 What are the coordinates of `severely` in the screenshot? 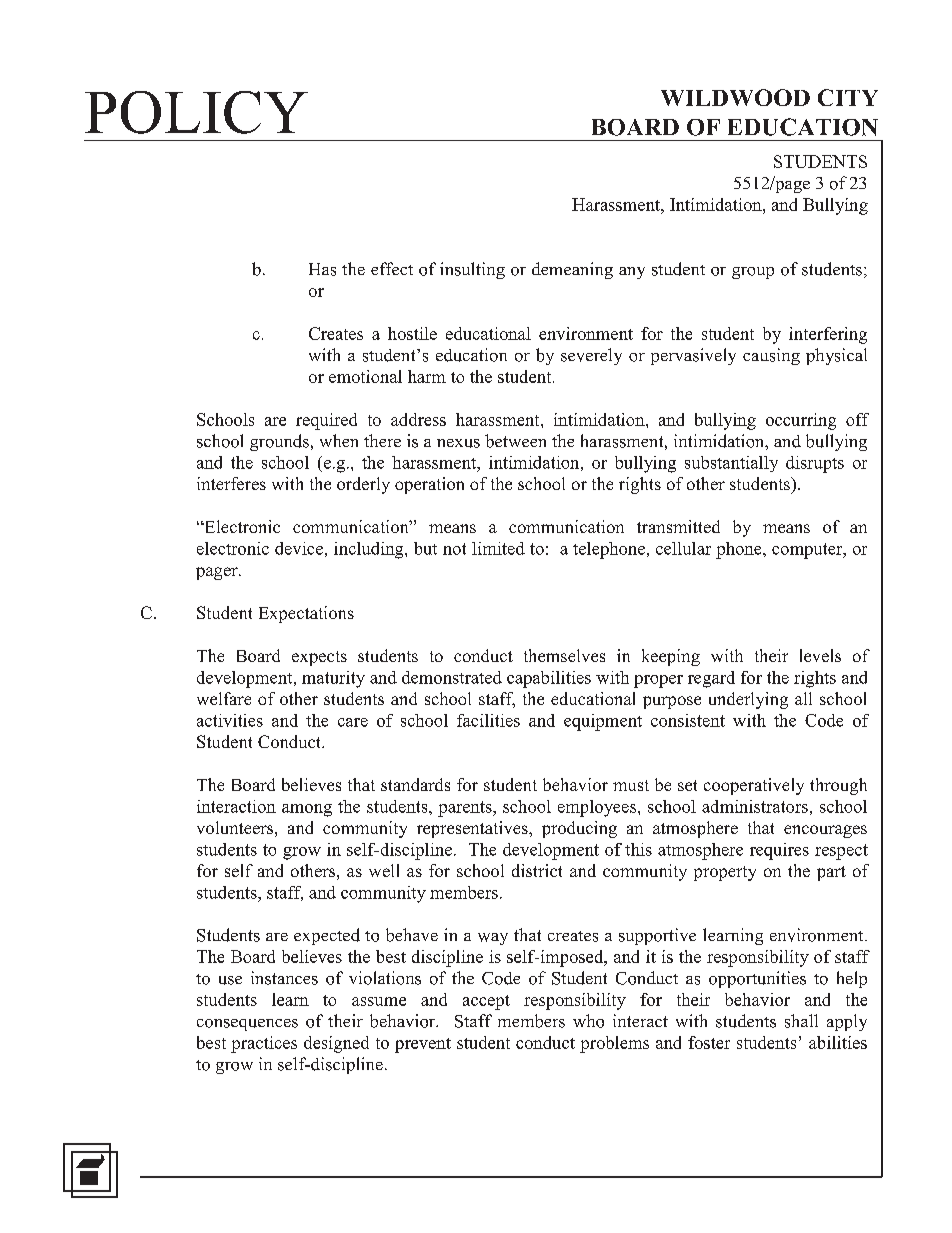 It's located at (591, 356).
